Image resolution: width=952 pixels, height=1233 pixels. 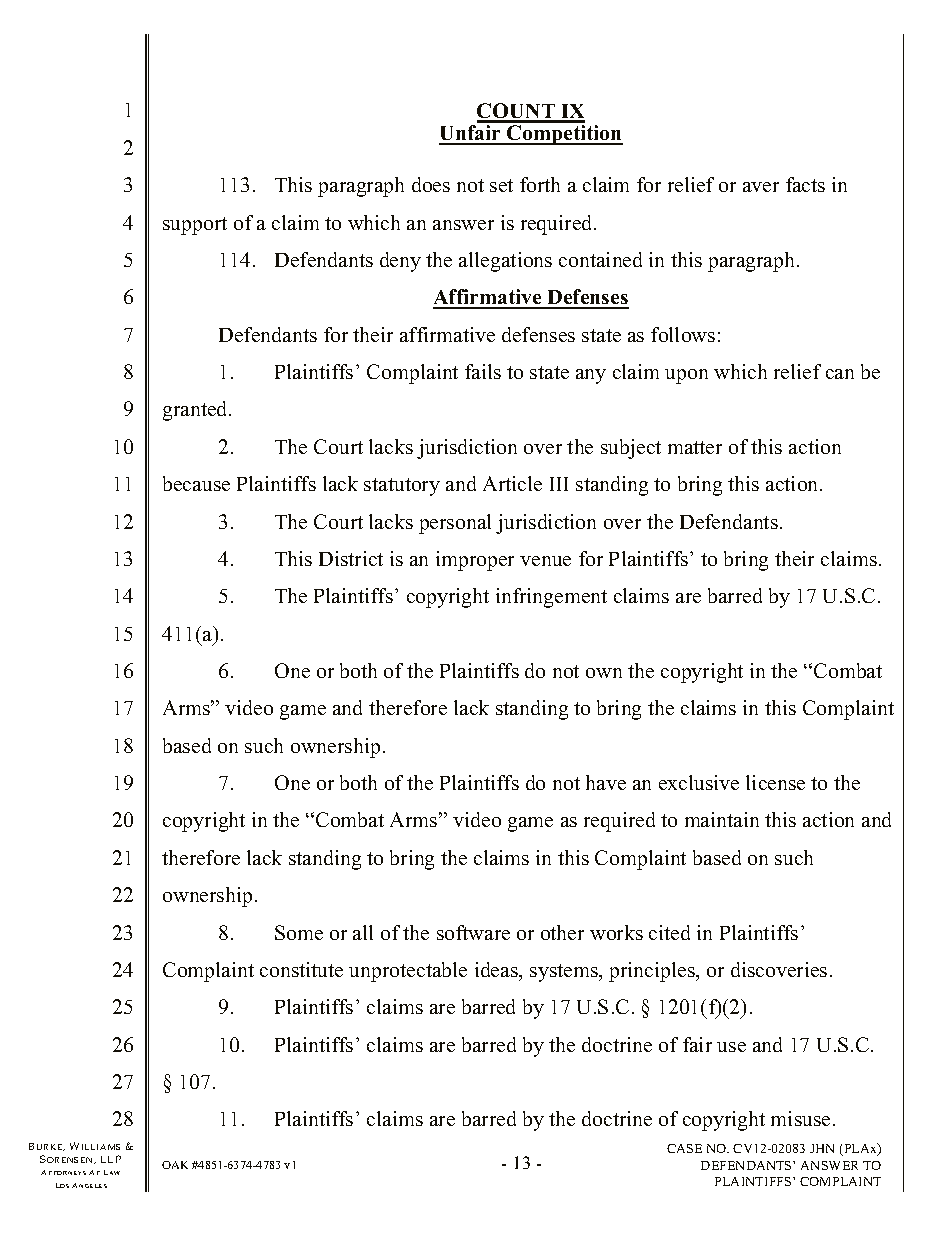 What do you see at coordinates (684, 1148) in the document?
I see `CASE` at bounding box center [684, 1148].
